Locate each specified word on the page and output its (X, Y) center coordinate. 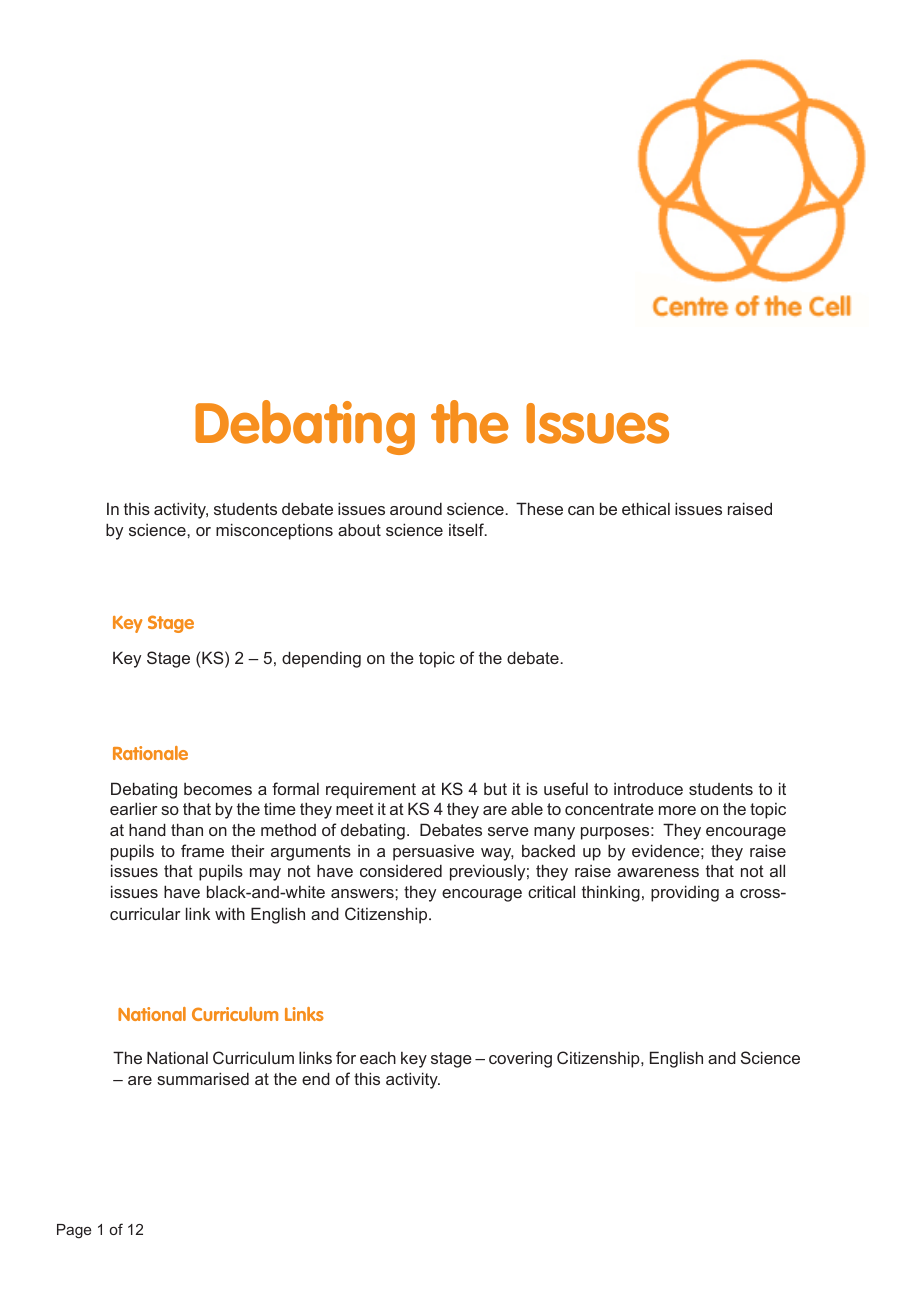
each (378, 1058)
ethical (646, 508)
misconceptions (274, 531)
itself (467, 529)
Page (74, 1231)
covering (520, 1060)
